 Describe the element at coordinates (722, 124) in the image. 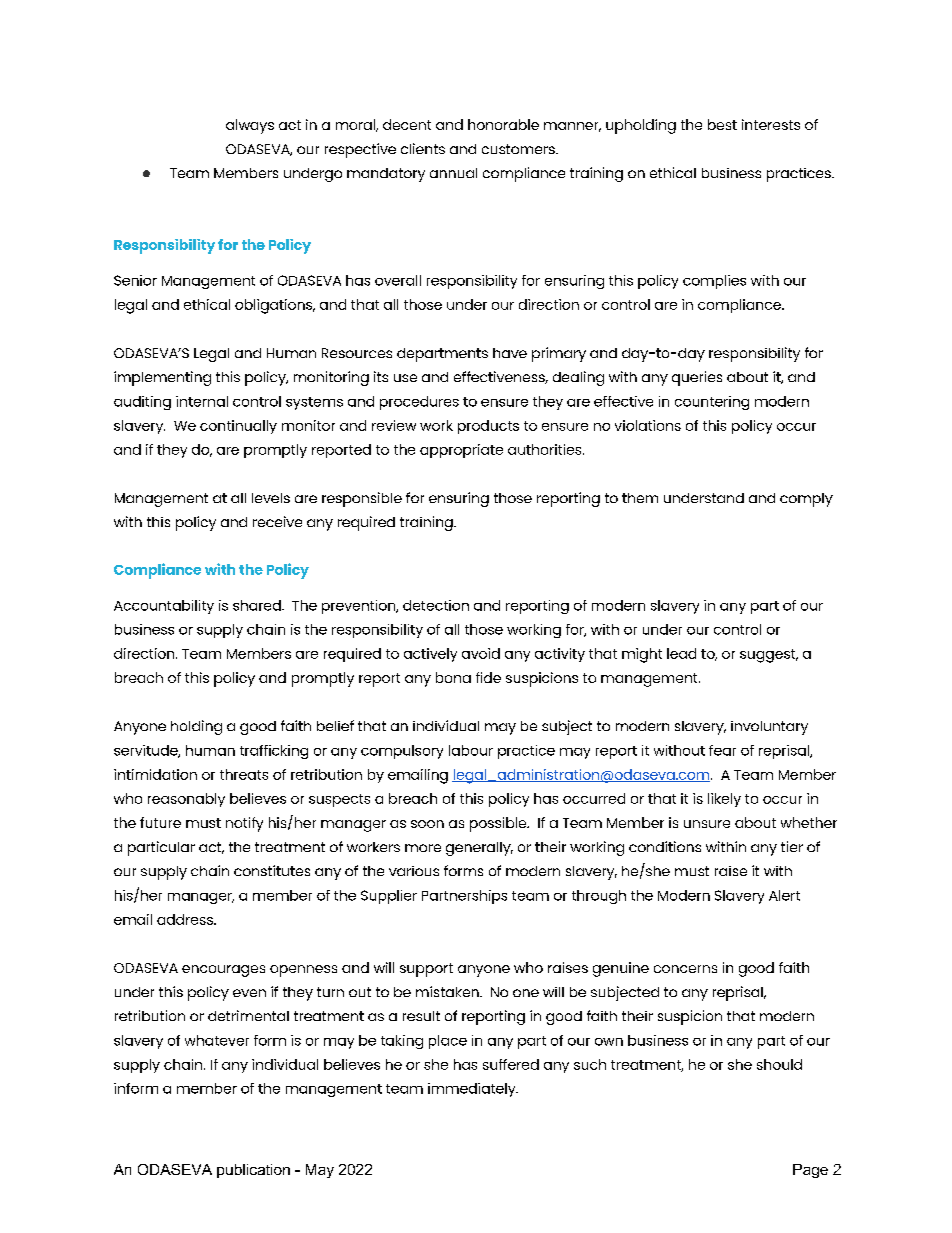

I see `best` at that location.
